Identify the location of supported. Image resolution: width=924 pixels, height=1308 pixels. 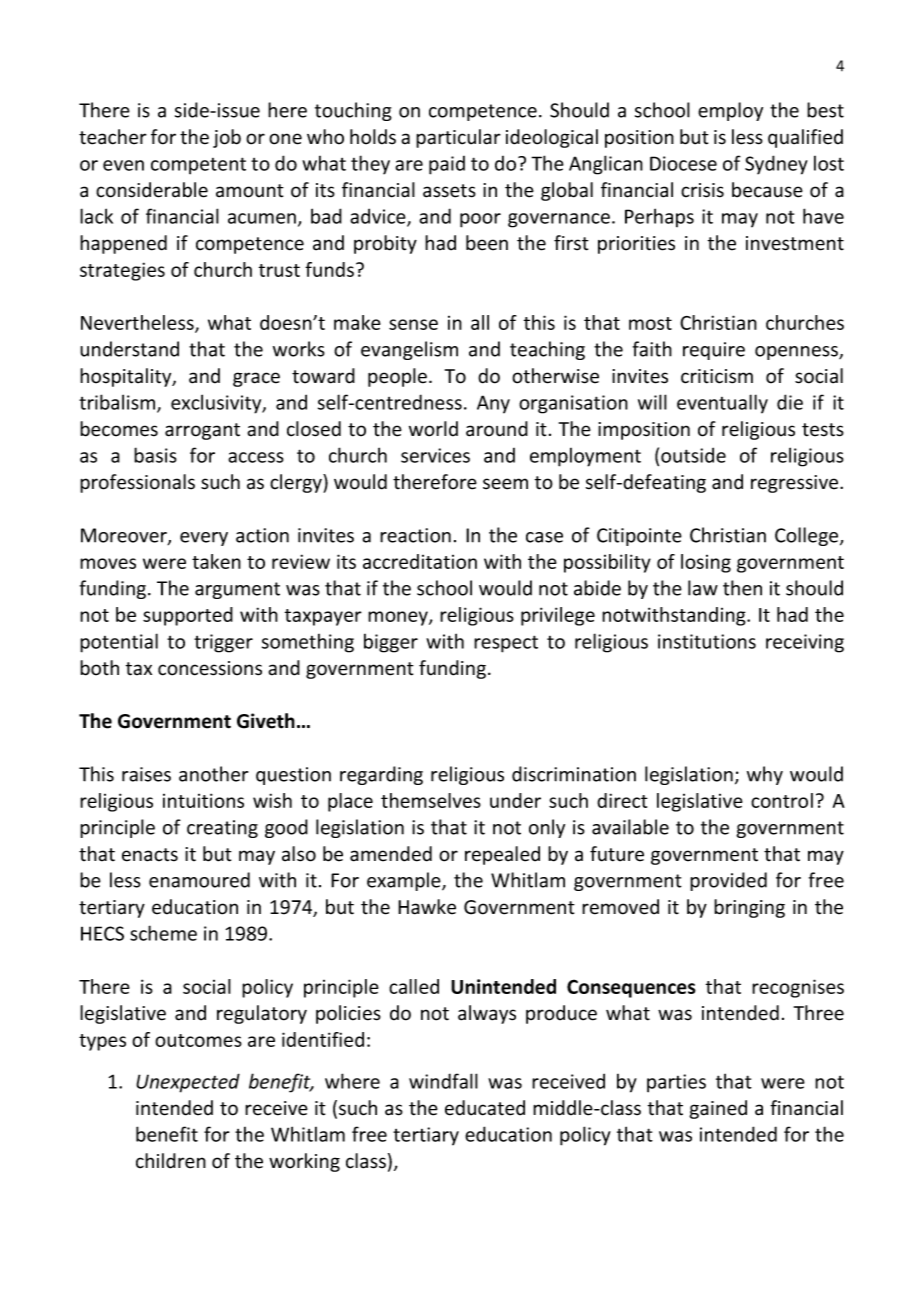
(188, 616).
